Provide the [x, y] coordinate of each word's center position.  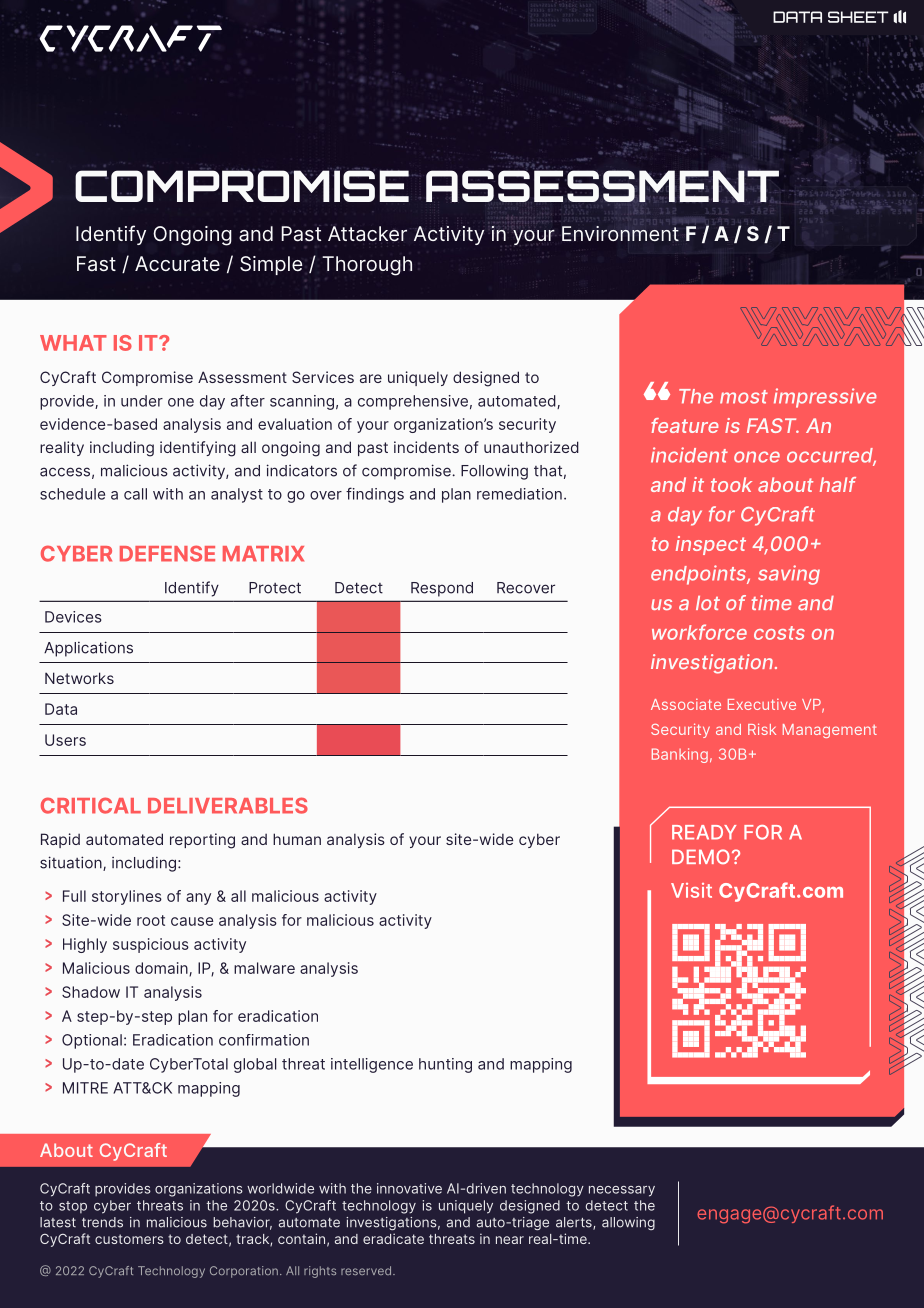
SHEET [858, 17]
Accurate [177, 263]
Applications [88, 649]
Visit [691, 890]
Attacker [367, 233]
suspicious [151, 945]
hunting [445, 1065]
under [142, 401]
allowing [628, 1223]
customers [129, 1239]
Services [323, 377]
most [744, 397]
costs [779, 633]
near [510, 1240]
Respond [442, 589]
